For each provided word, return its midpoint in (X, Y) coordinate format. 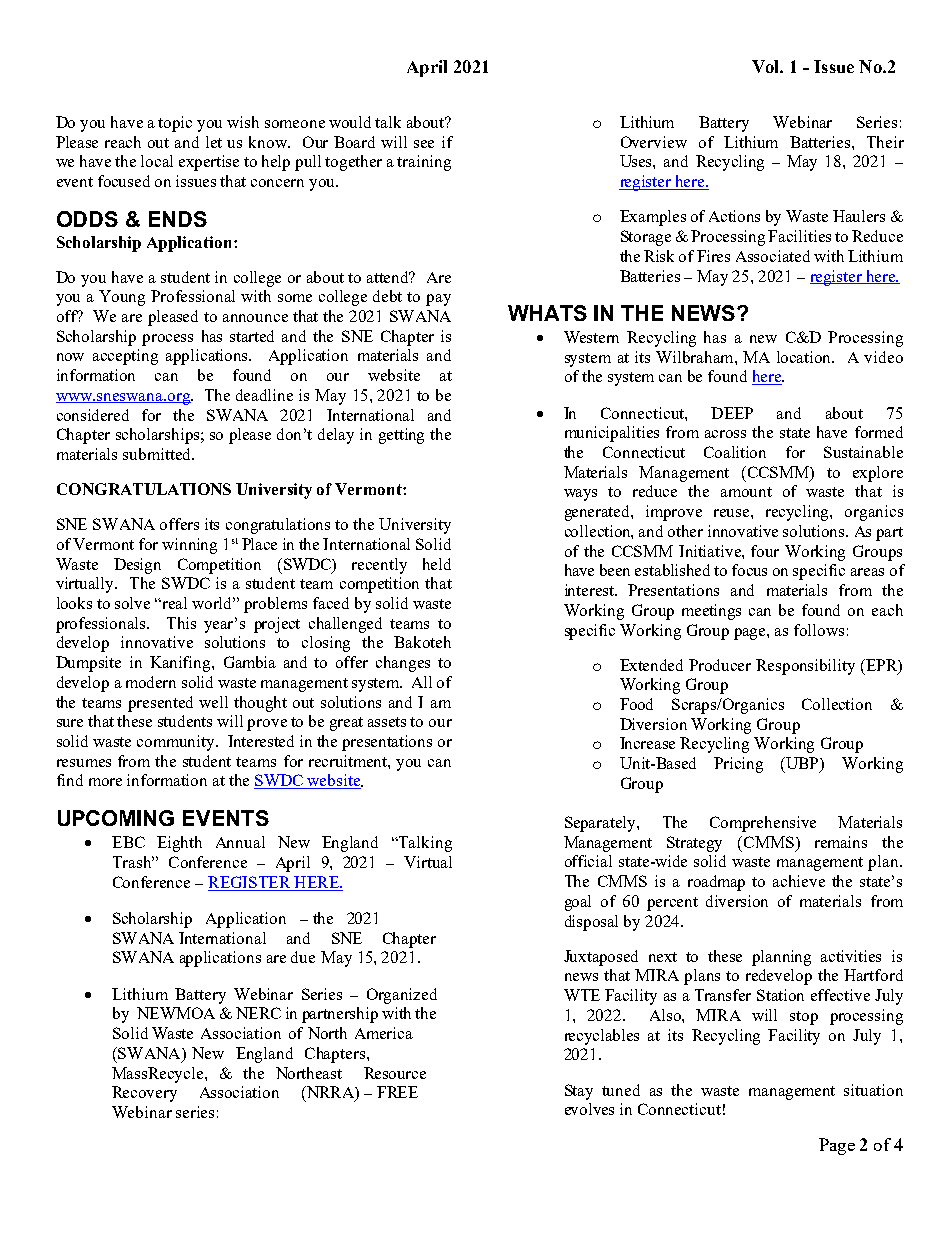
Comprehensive (763, 824)
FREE (397, 1092)
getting (401, 436)
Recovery (144, 1094)
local (157, 161)
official (588, 861)
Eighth (179, 844)
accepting (125, 357)
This (181, 623)
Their (885, 142)
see (424, 144)
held (437, 564)
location (805, 357)
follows (819, 630)
